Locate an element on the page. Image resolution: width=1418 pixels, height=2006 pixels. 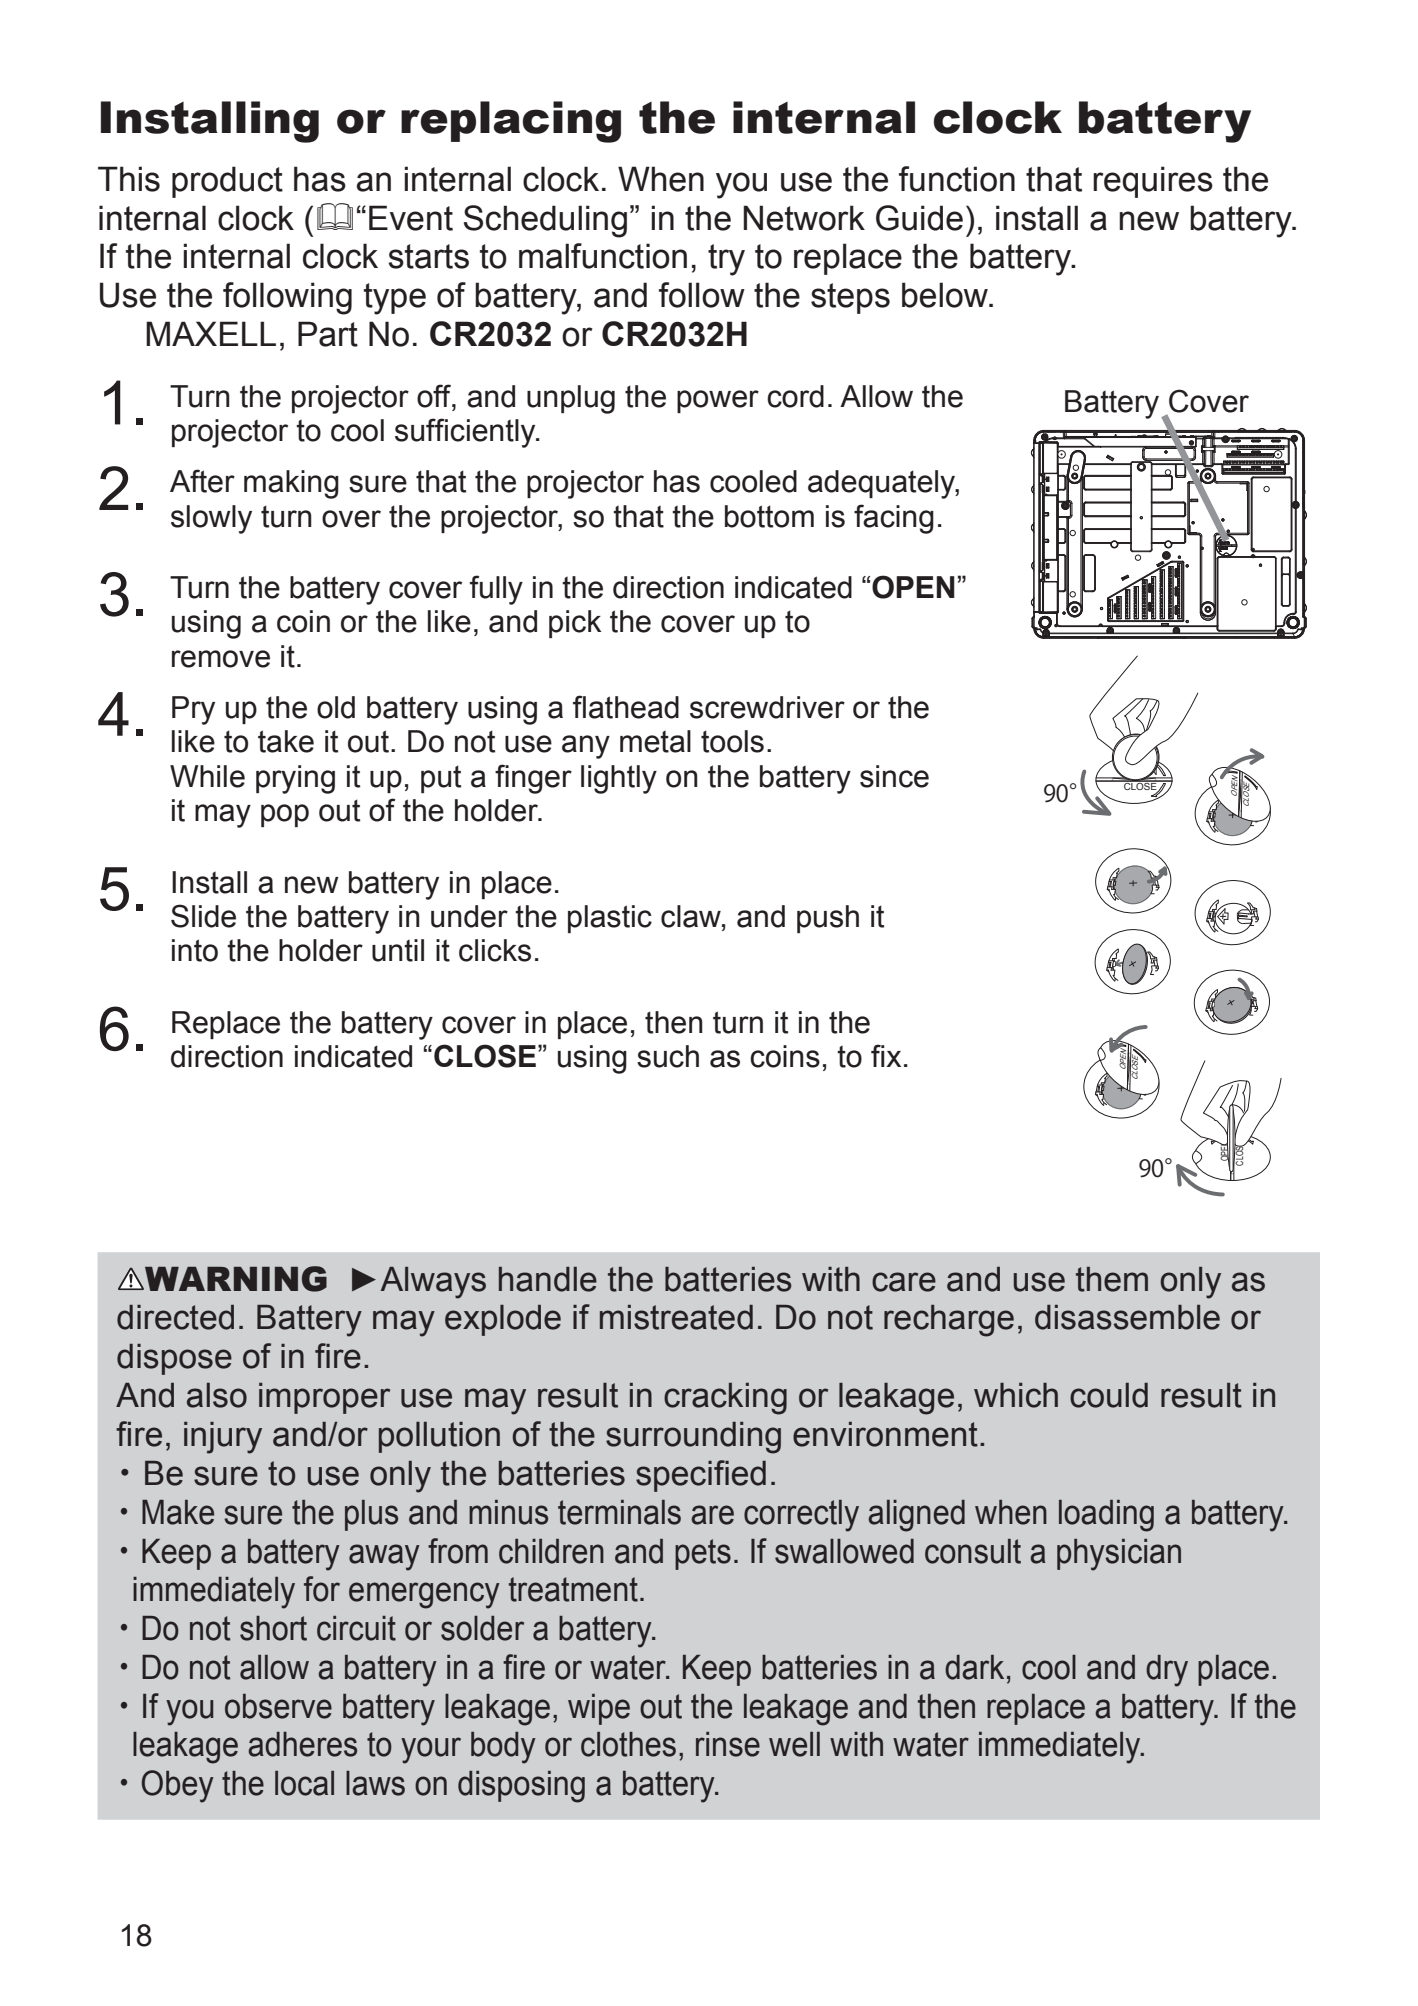
into is located at coordinates (195, 950).
